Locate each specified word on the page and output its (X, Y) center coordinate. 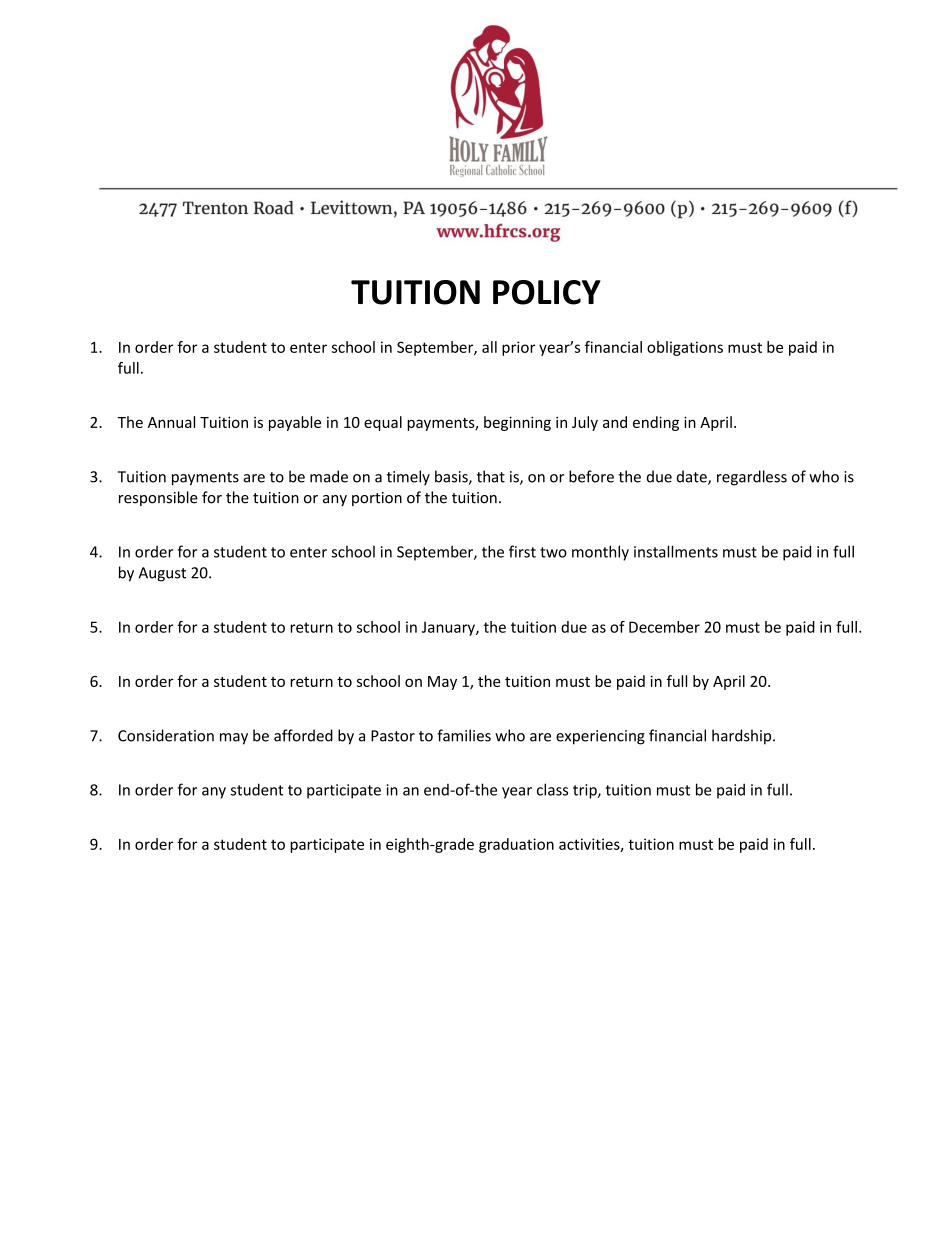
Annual (171, 422)
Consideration (166, 735)
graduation (516, 845)
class (552, 789)
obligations (685, 348)
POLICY (547, 292)
